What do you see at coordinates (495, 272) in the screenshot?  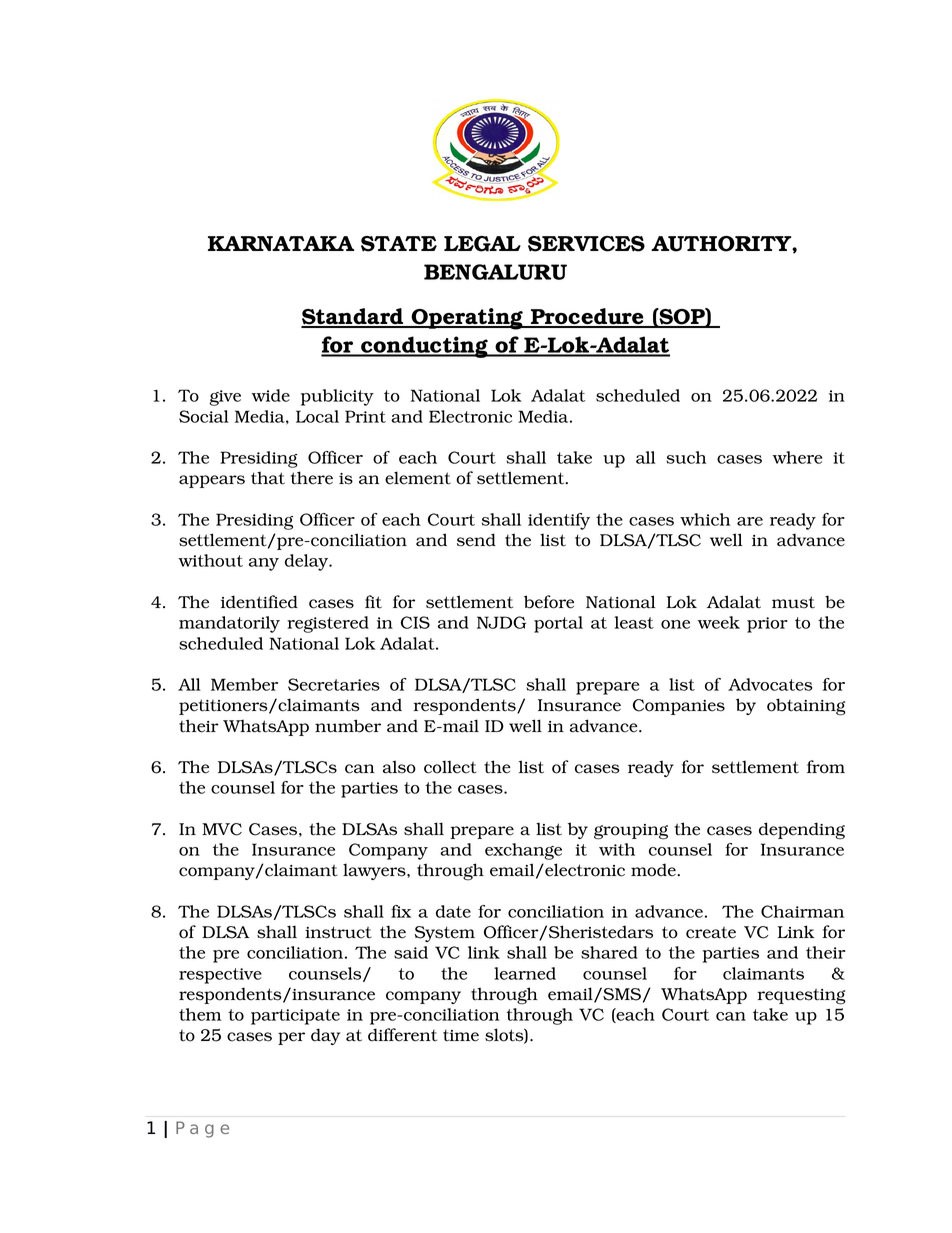 I see `BENGALURU` at bounding box center [495, 272].
